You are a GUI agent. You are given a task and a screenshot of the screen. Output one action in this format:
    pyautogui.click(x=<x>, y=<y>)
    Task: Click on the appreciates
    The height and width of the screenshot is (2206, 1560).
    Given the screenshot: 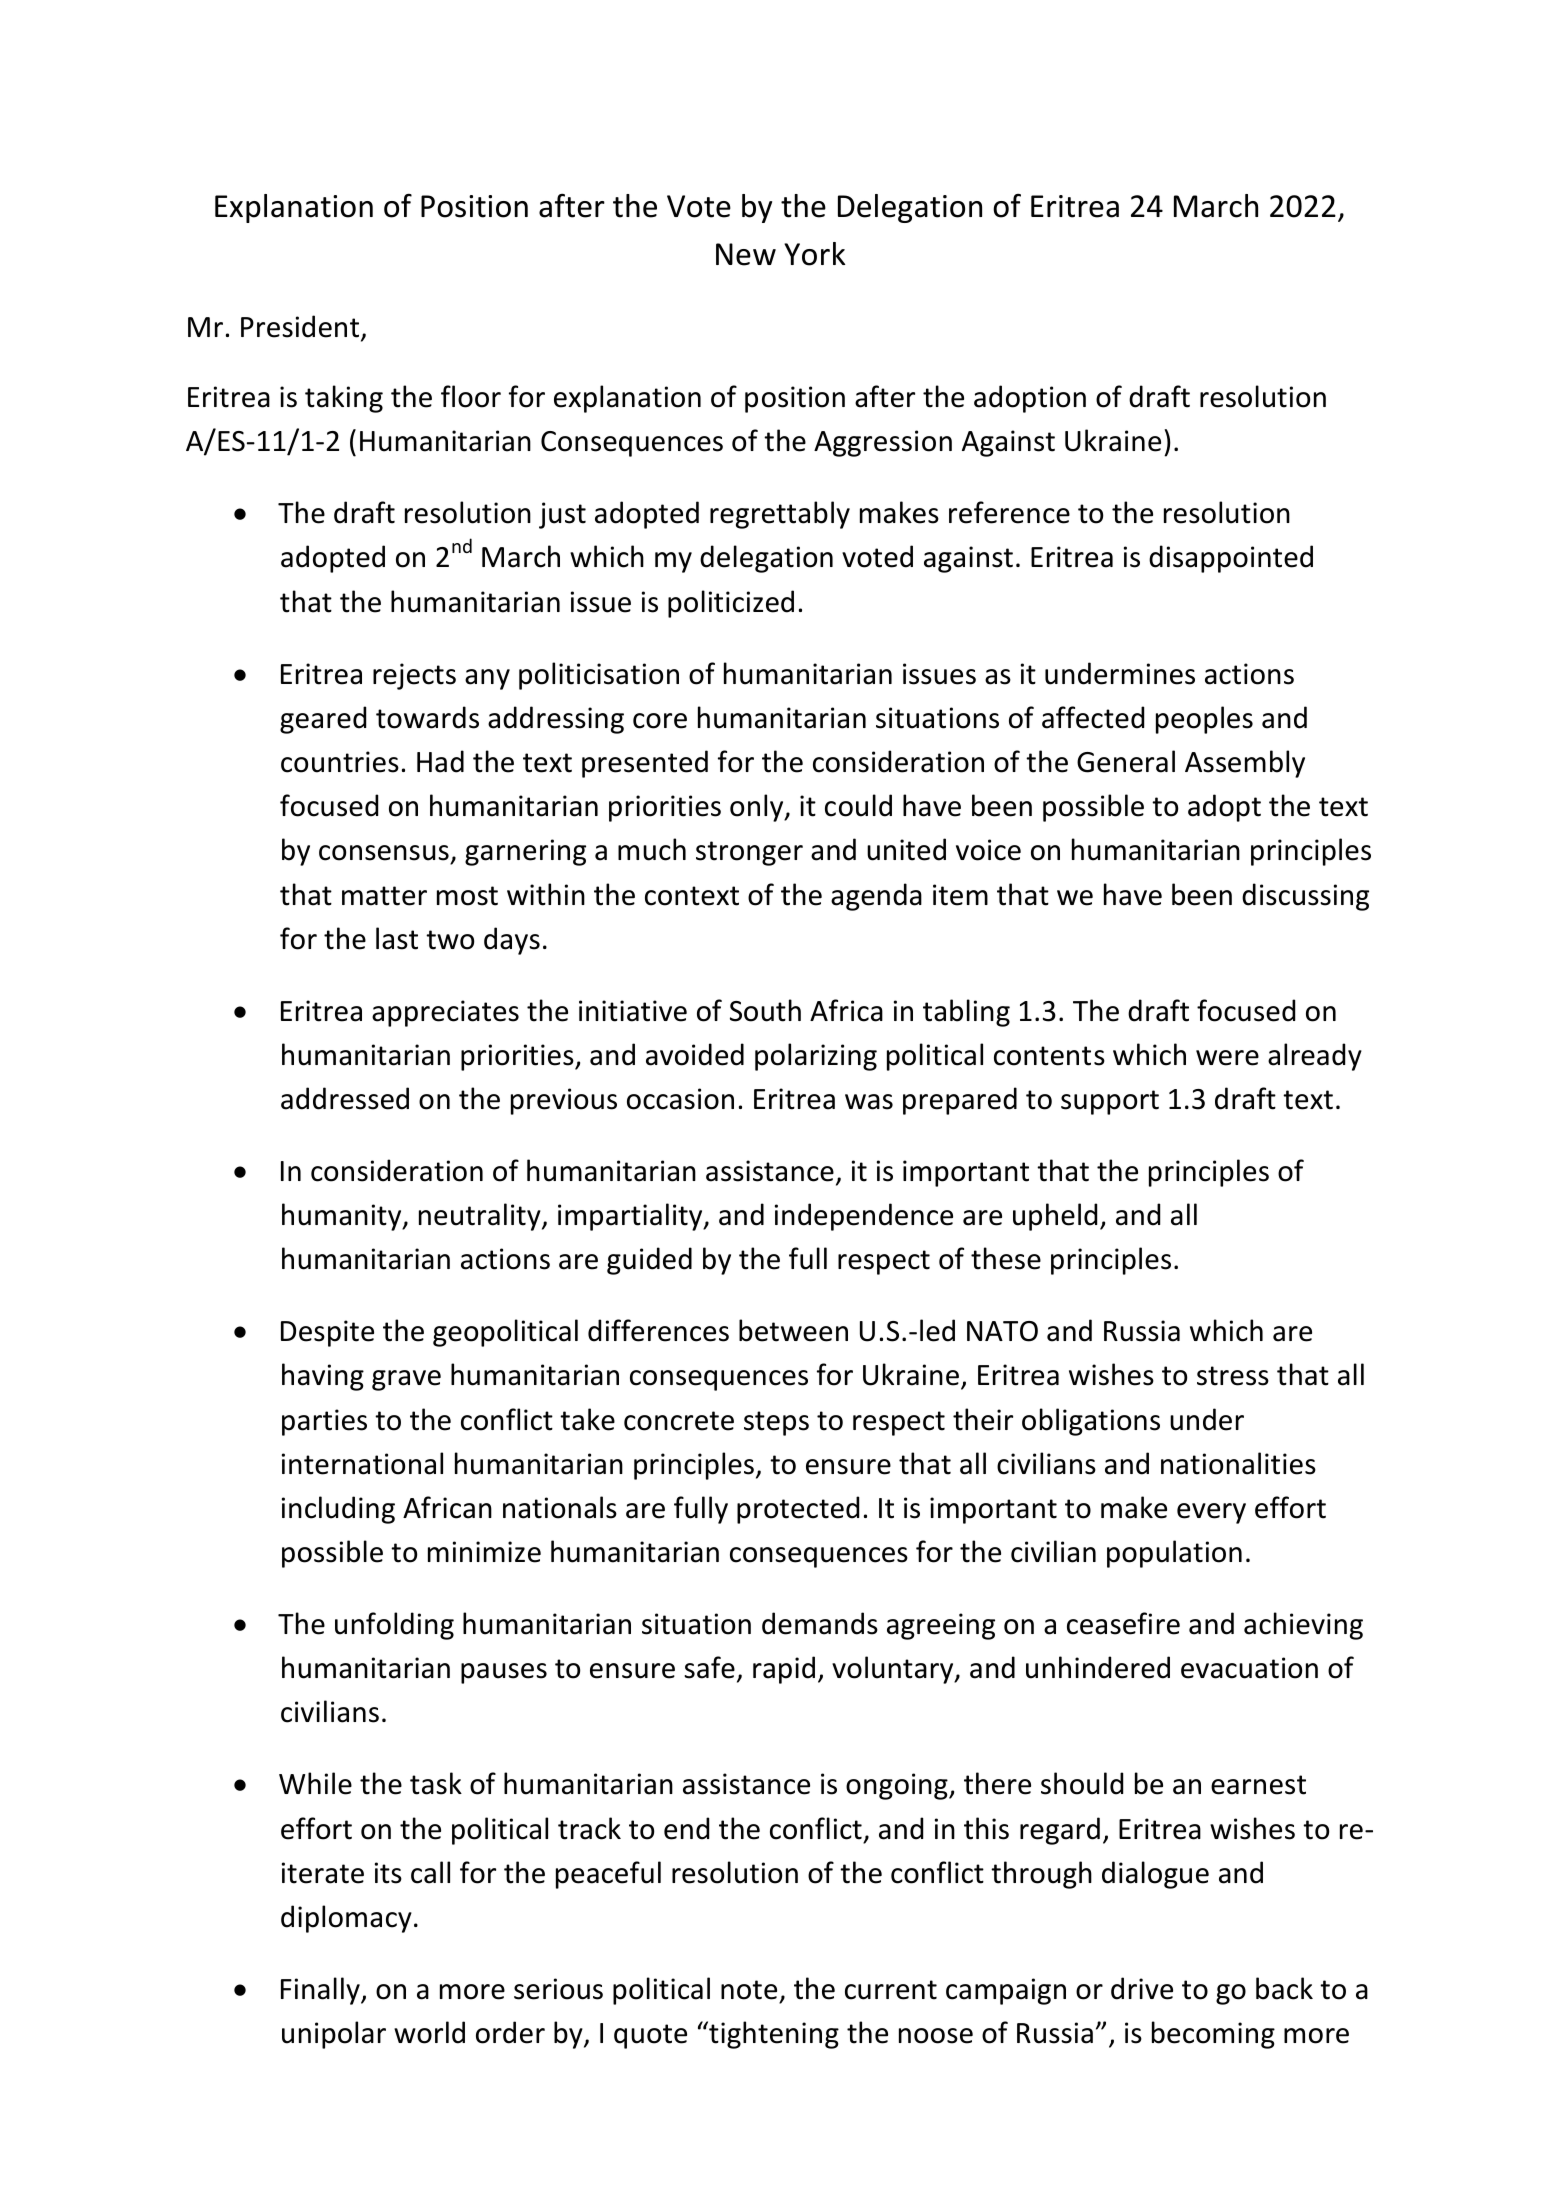 What is the action you would take?
    pyautogui.click(x=445, y=1013)
